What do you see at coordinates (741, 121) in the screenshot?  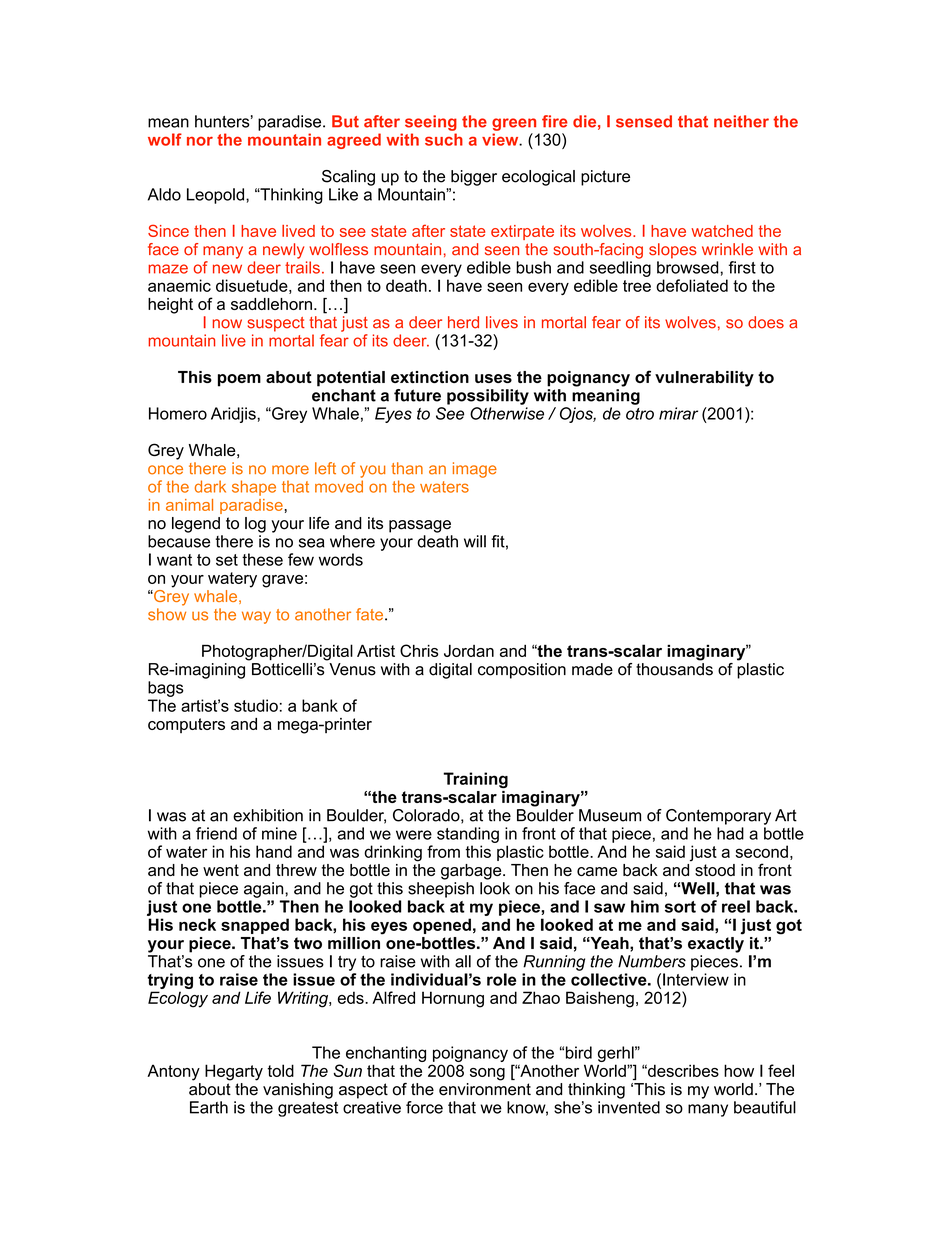 I see `neither` at bounding box center [741, 121].
